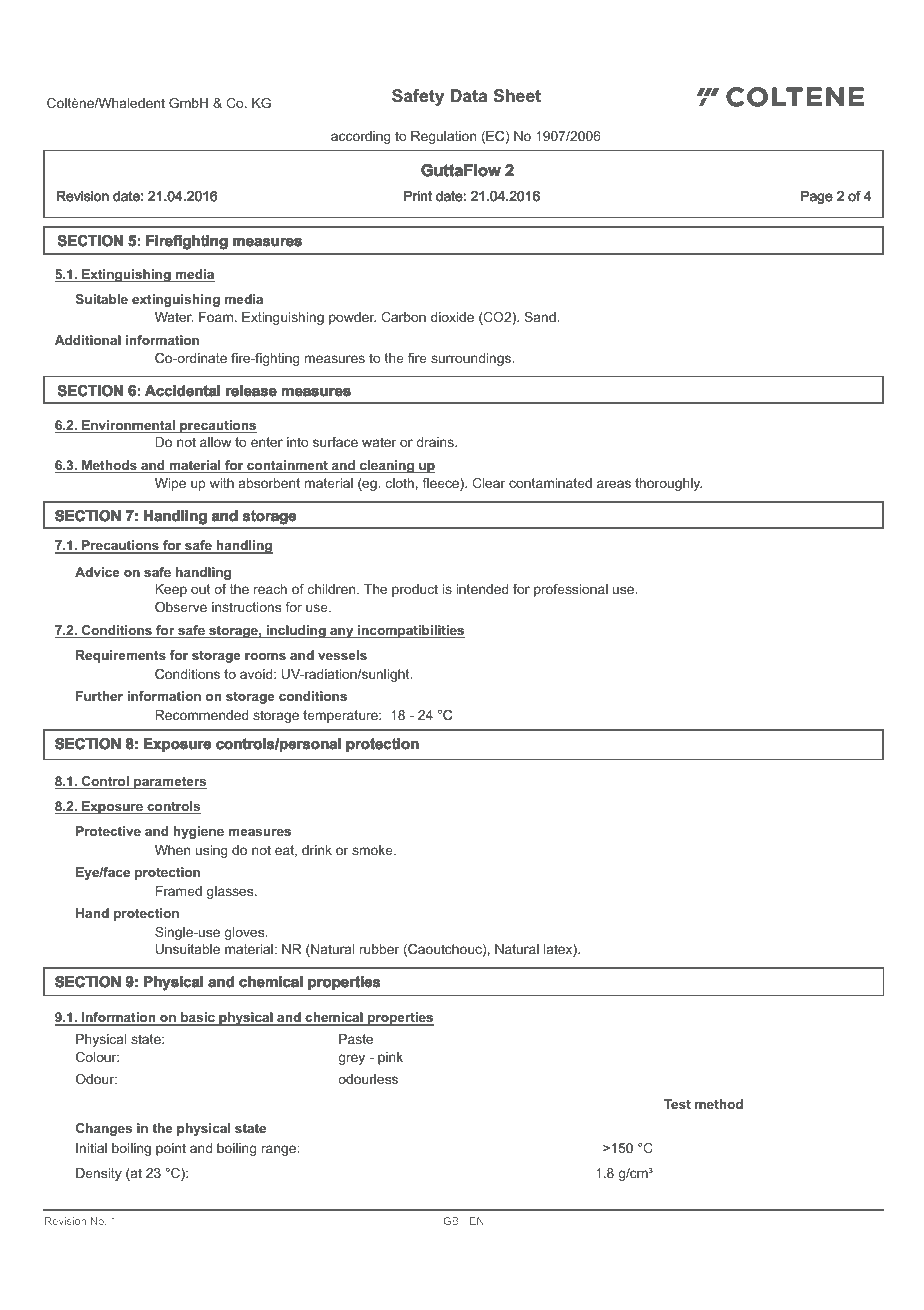 This screenshot has height=1310, width=924. Describe the element at coordinates (390, 1058) in the screenshot. I see `pink` at that location.
